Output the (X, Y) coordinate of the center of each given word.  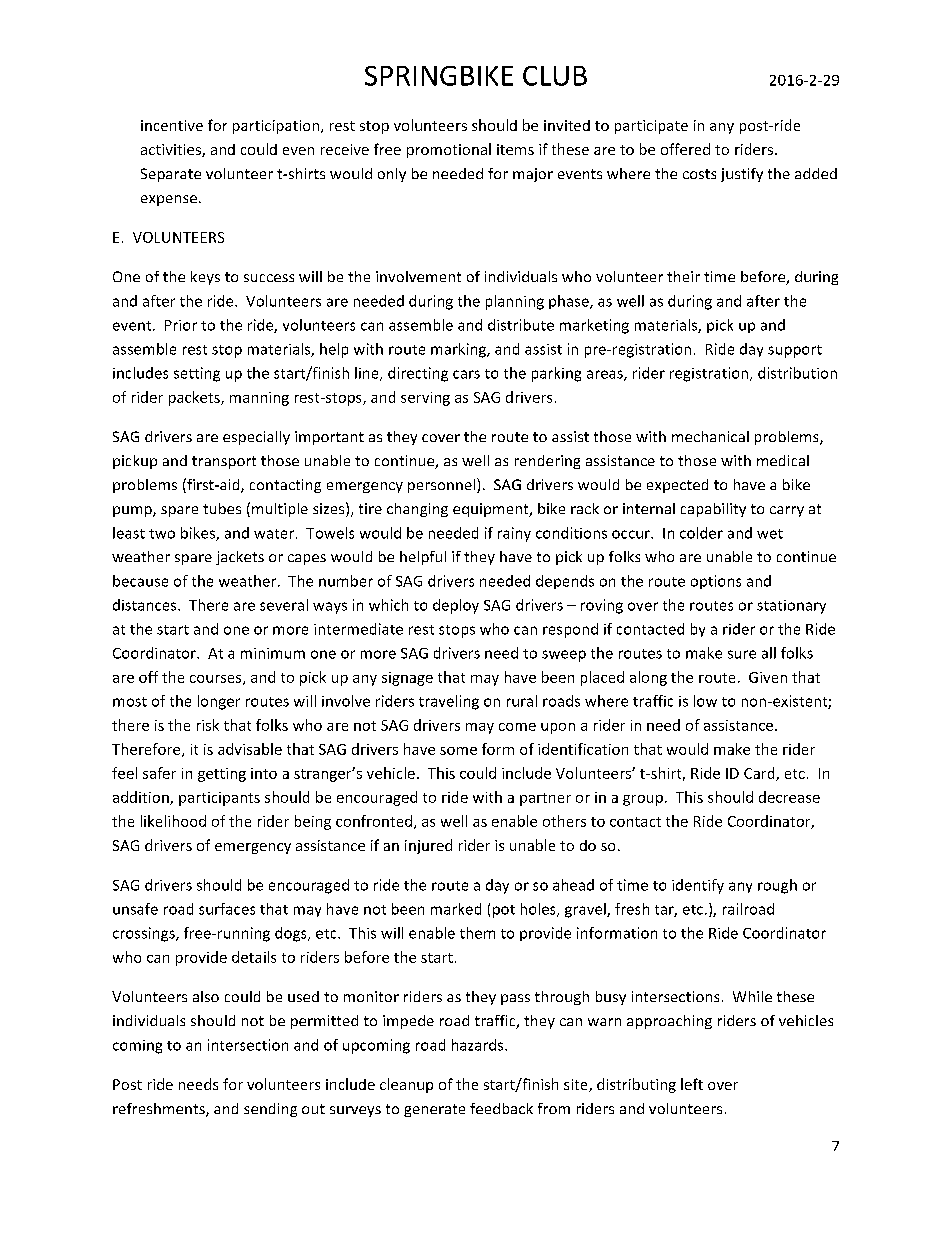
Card (760, 774)
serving (425, 399)
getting (222, 775)
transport (224, 462)
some (458, 751)
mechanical (710, 436)
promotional (449, 150)
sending (270, 1110)
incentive (172, 125)
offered (685, 149)
